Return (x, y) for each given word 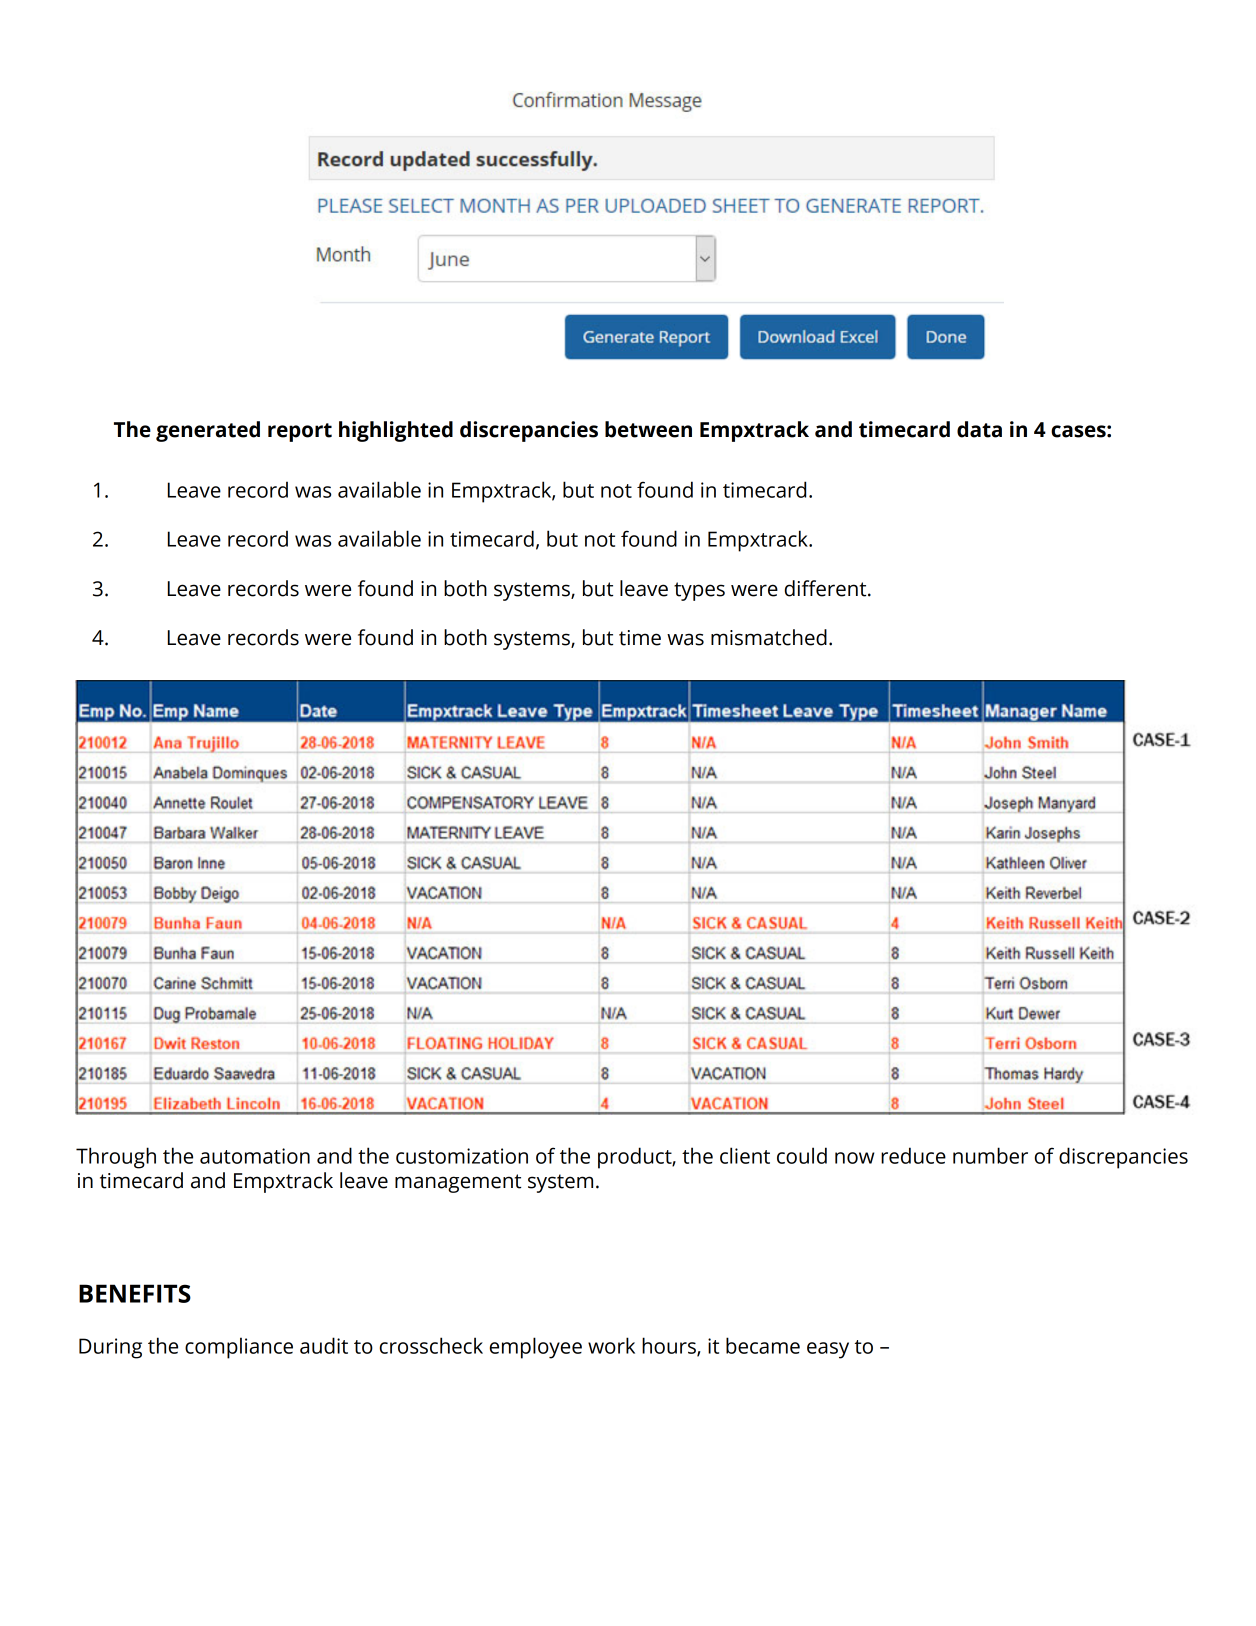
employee (536, 1348)
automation (255, 1156)
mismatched (769, 637)
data (979, 429)
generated (208, 431)
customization (462, 1156)
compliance (239, 1348)
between (648, 429)
